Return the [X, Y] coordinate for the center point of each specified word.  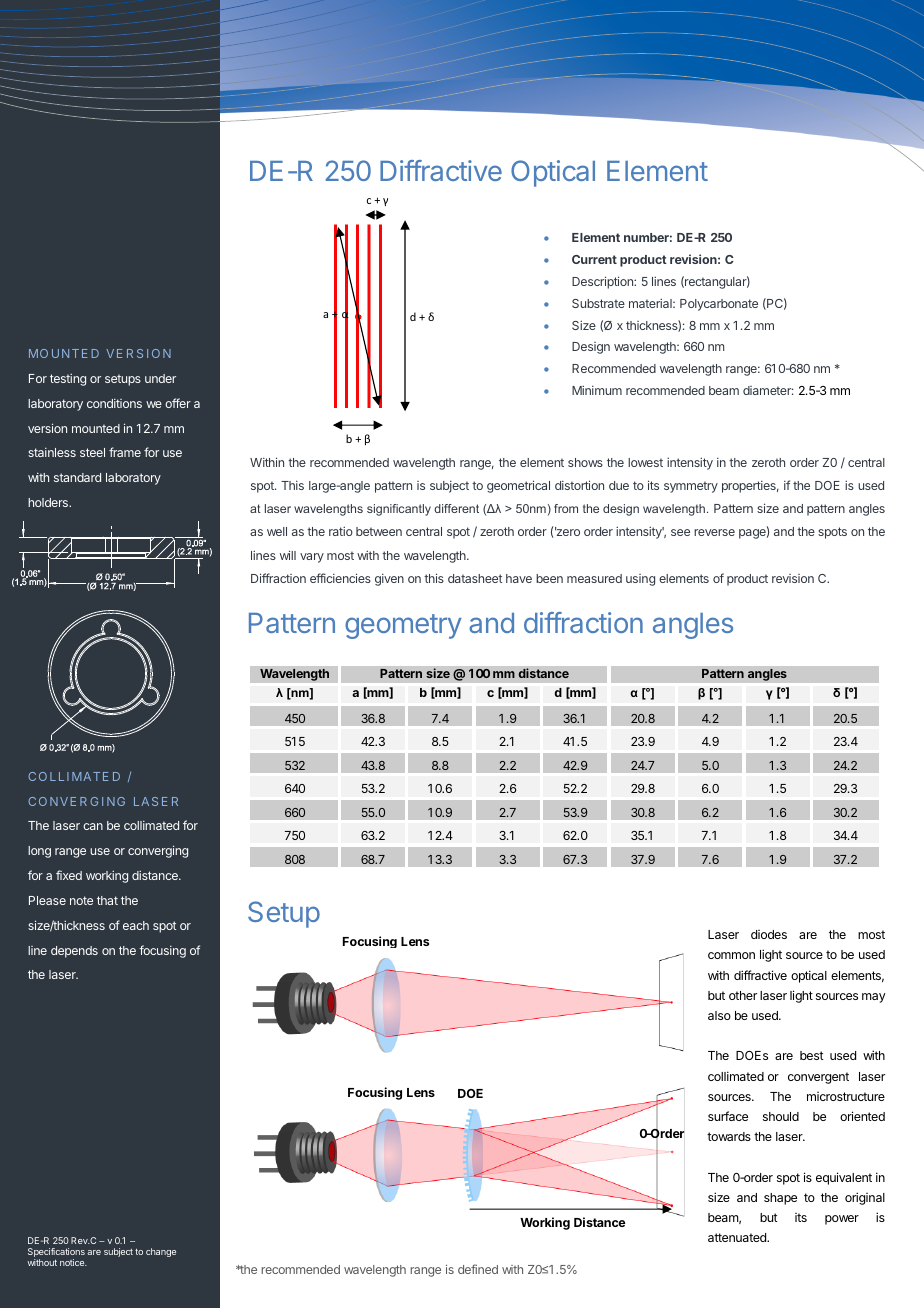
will [288, 555]
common [731, 955]
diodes [769, 934]
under [160, 378]
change [161, 1252]
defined [478, 1269]
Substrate [598, 303]
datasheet [475, 578]
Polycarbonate [719, 305]
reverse [714, 532]
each [136, 925]
